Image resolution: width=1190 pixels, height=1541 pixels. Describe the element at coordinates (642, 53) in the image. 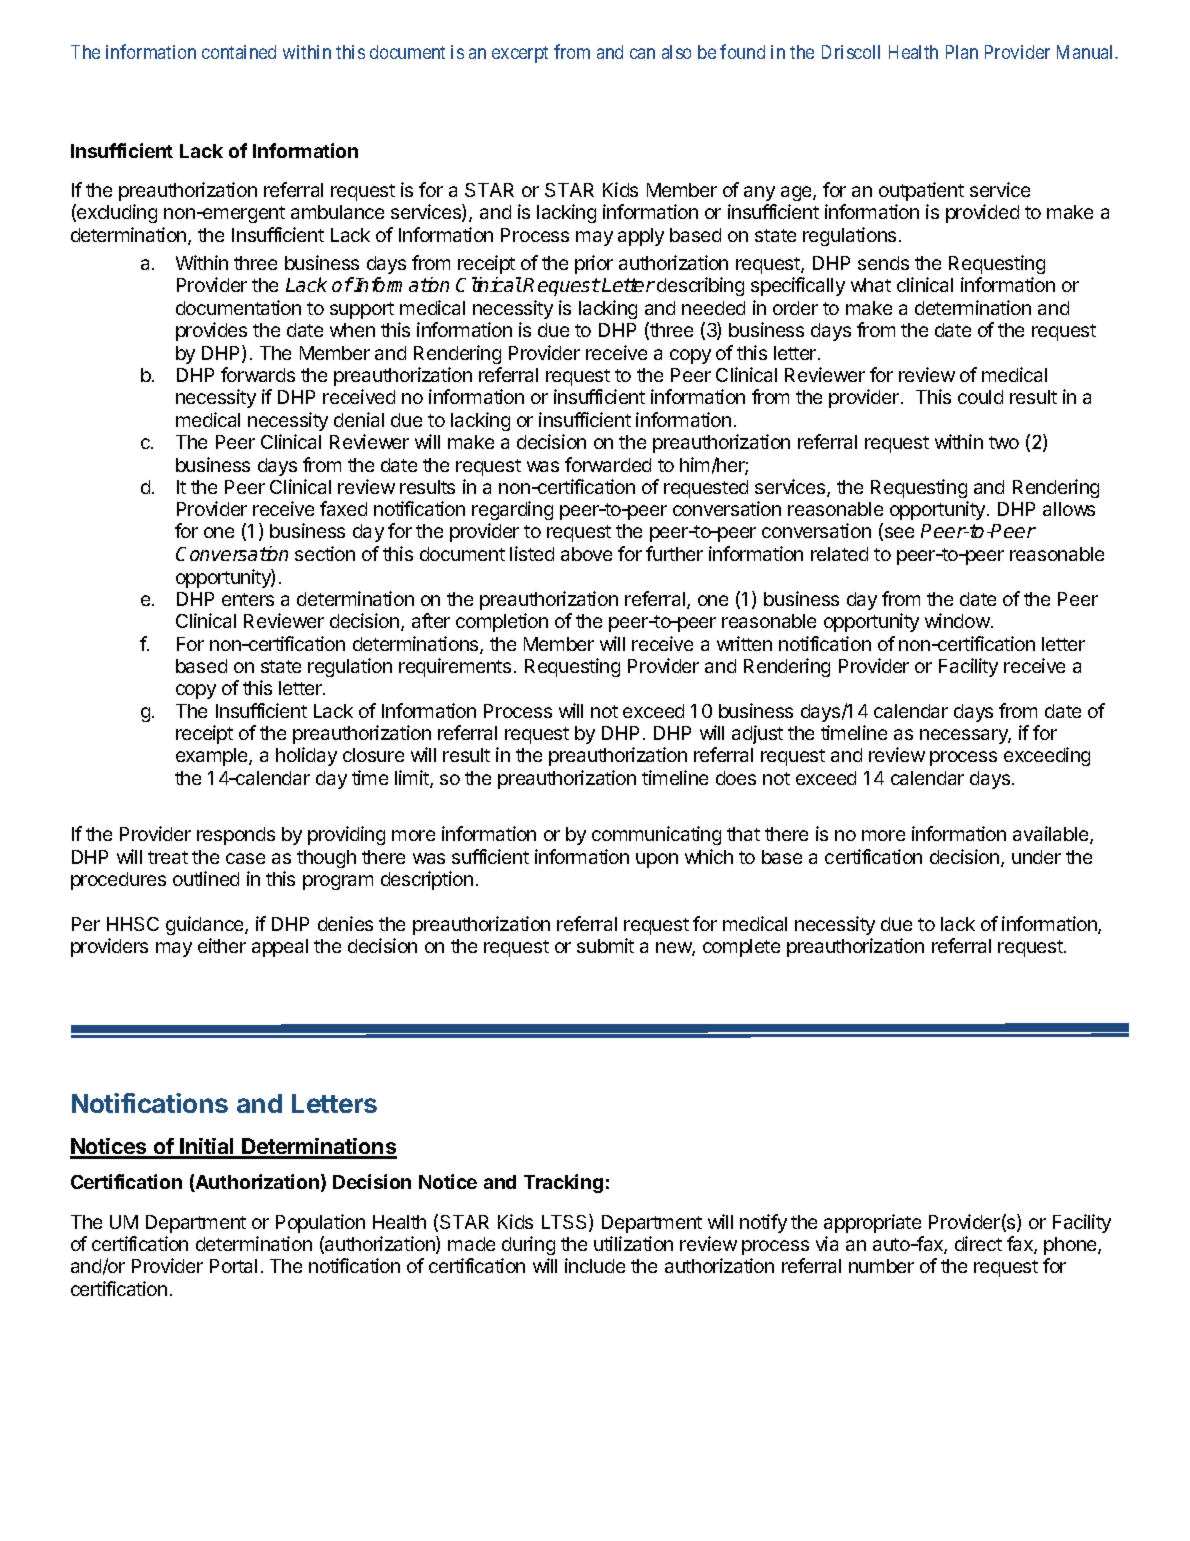

I see `can` at that location.
